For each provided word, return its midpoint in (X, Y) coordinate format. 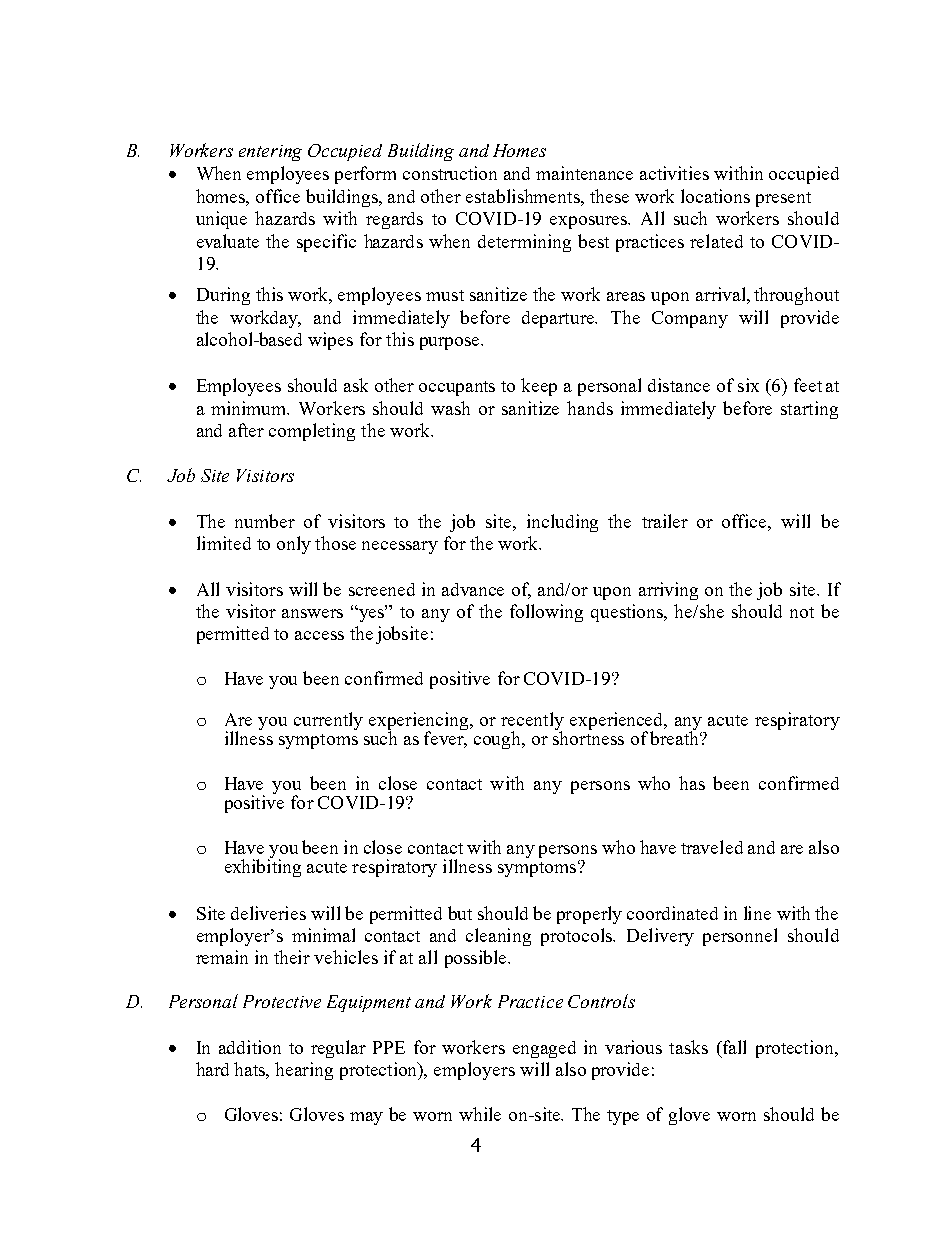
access (319, 635)
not (802, 612)
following (546, 613)
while (480, 1114)
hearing (304, 1071)
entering (270, 153)
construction (450, 173)
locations (715, 196)
